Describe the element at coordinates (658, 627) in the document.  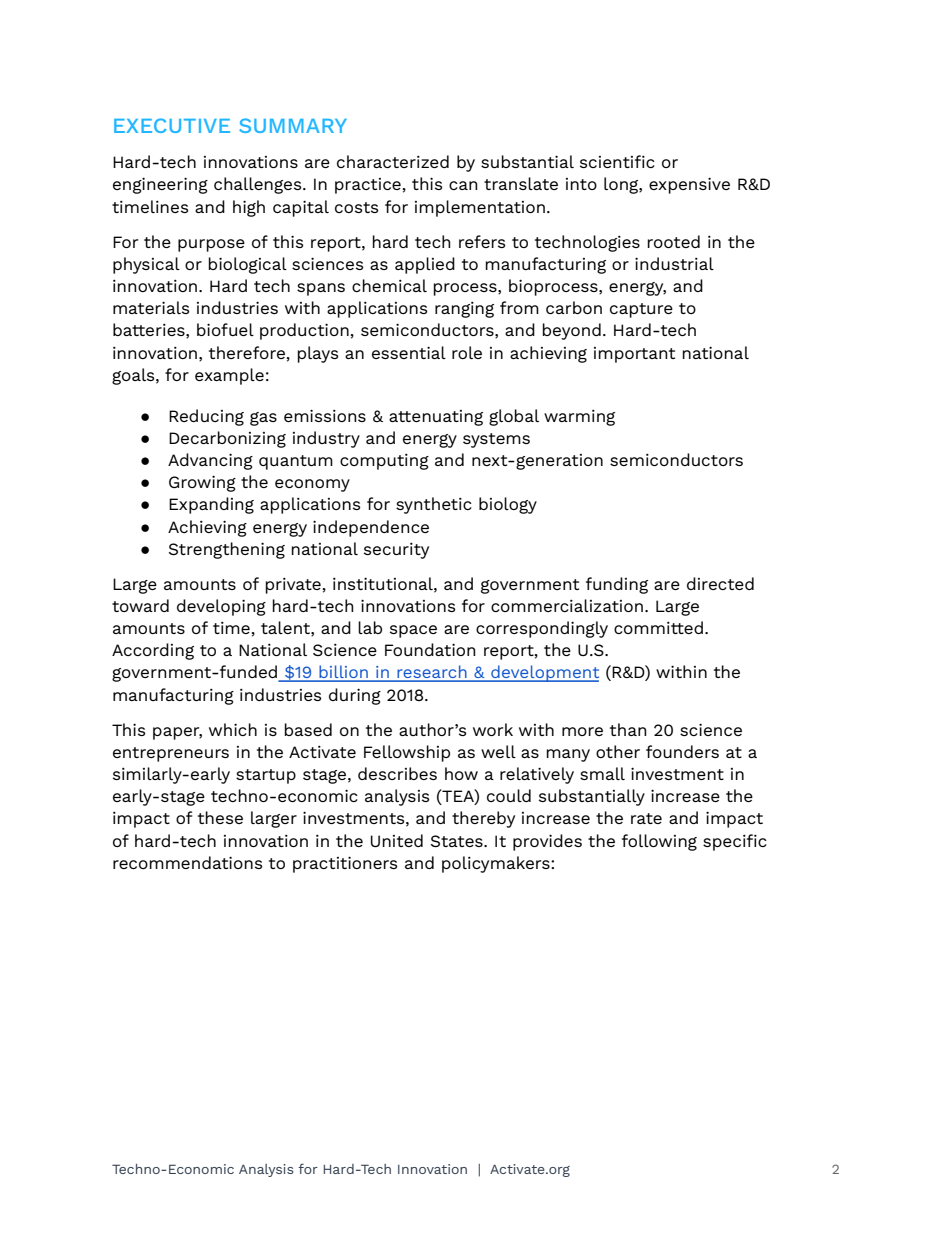
I see `committed` at that location.
